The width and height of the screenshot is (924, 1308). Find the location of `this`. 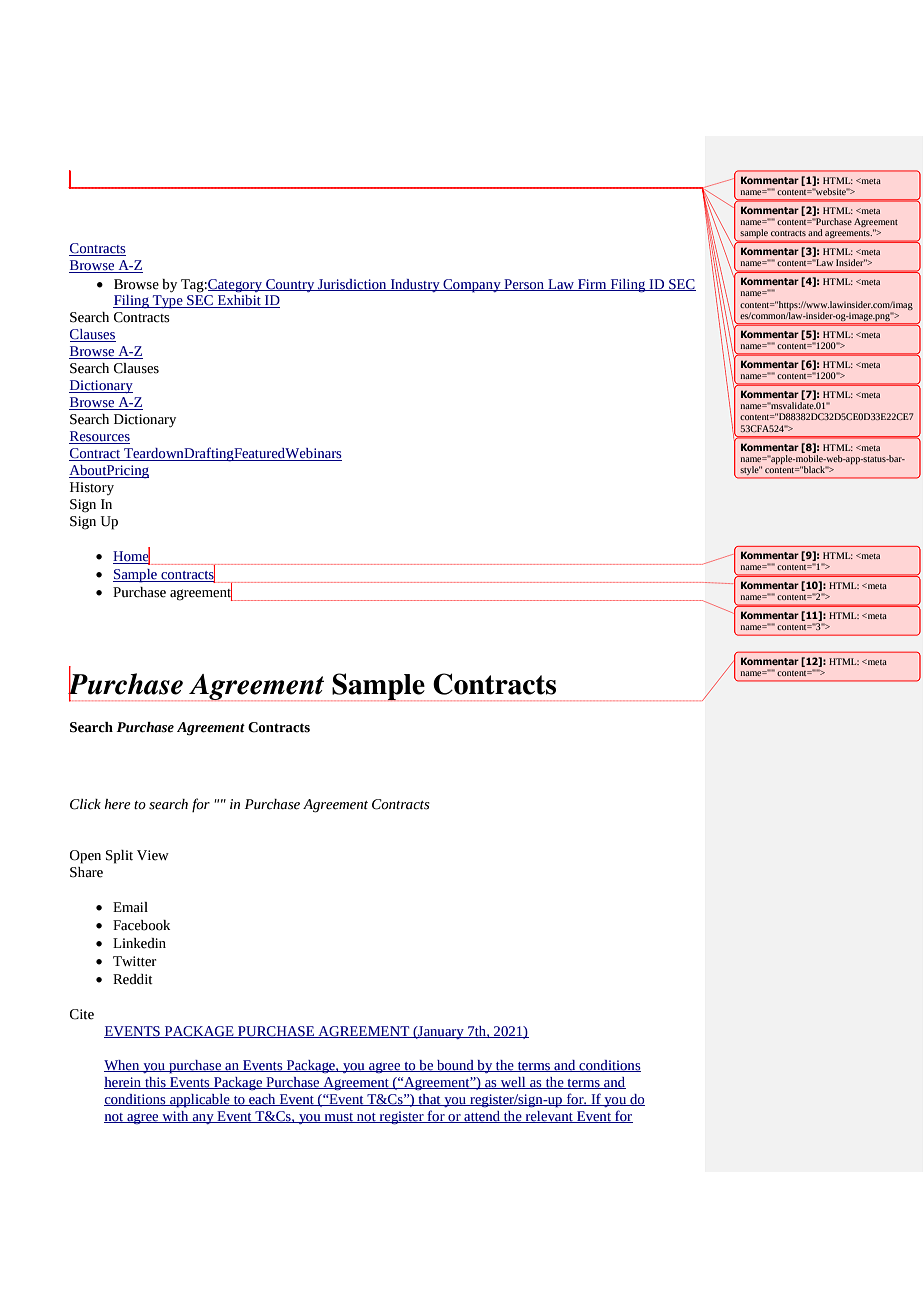

this is located at coordinates (155, 1083).
